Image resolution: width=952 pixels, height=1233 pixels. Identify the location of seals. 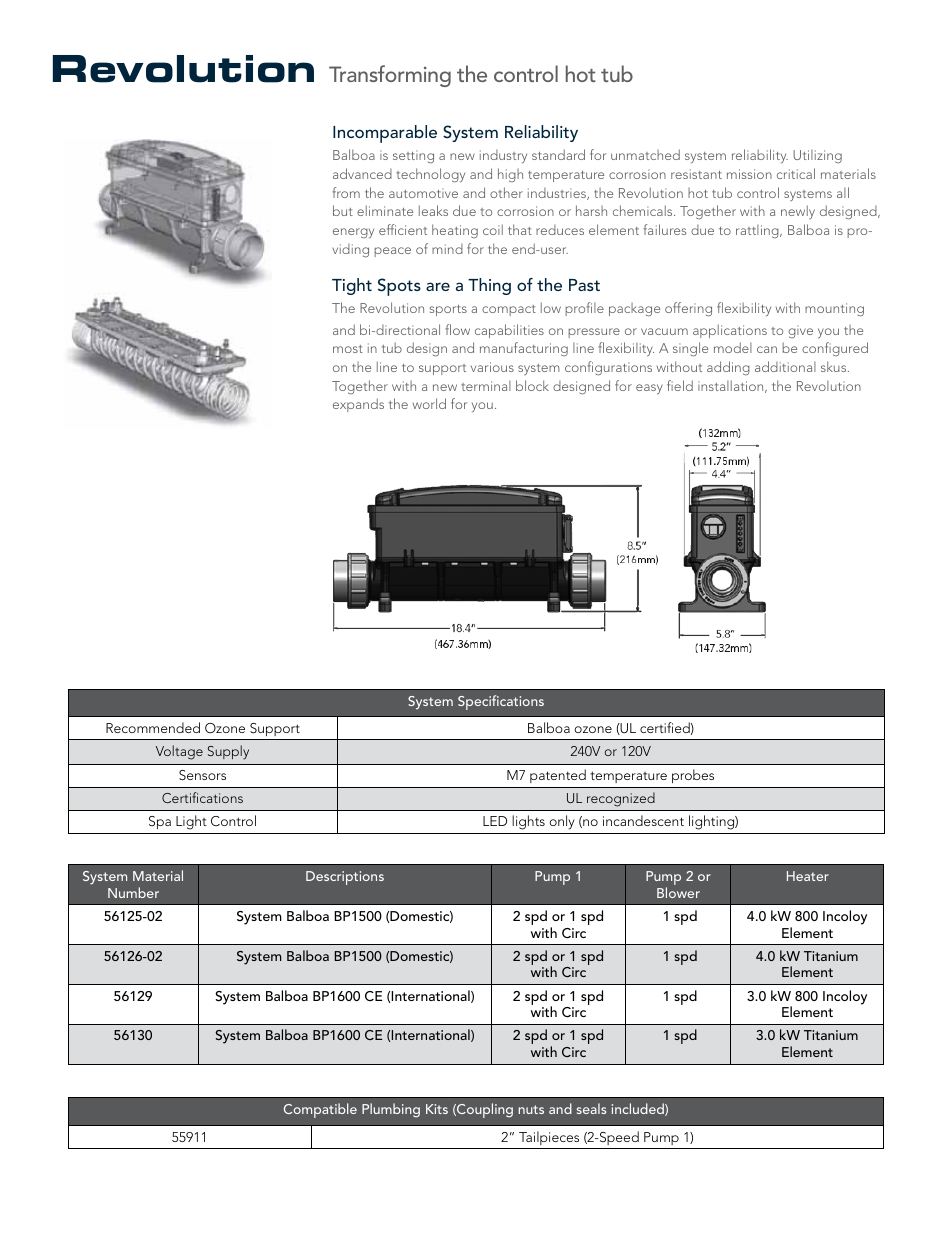
(591, 1108).
